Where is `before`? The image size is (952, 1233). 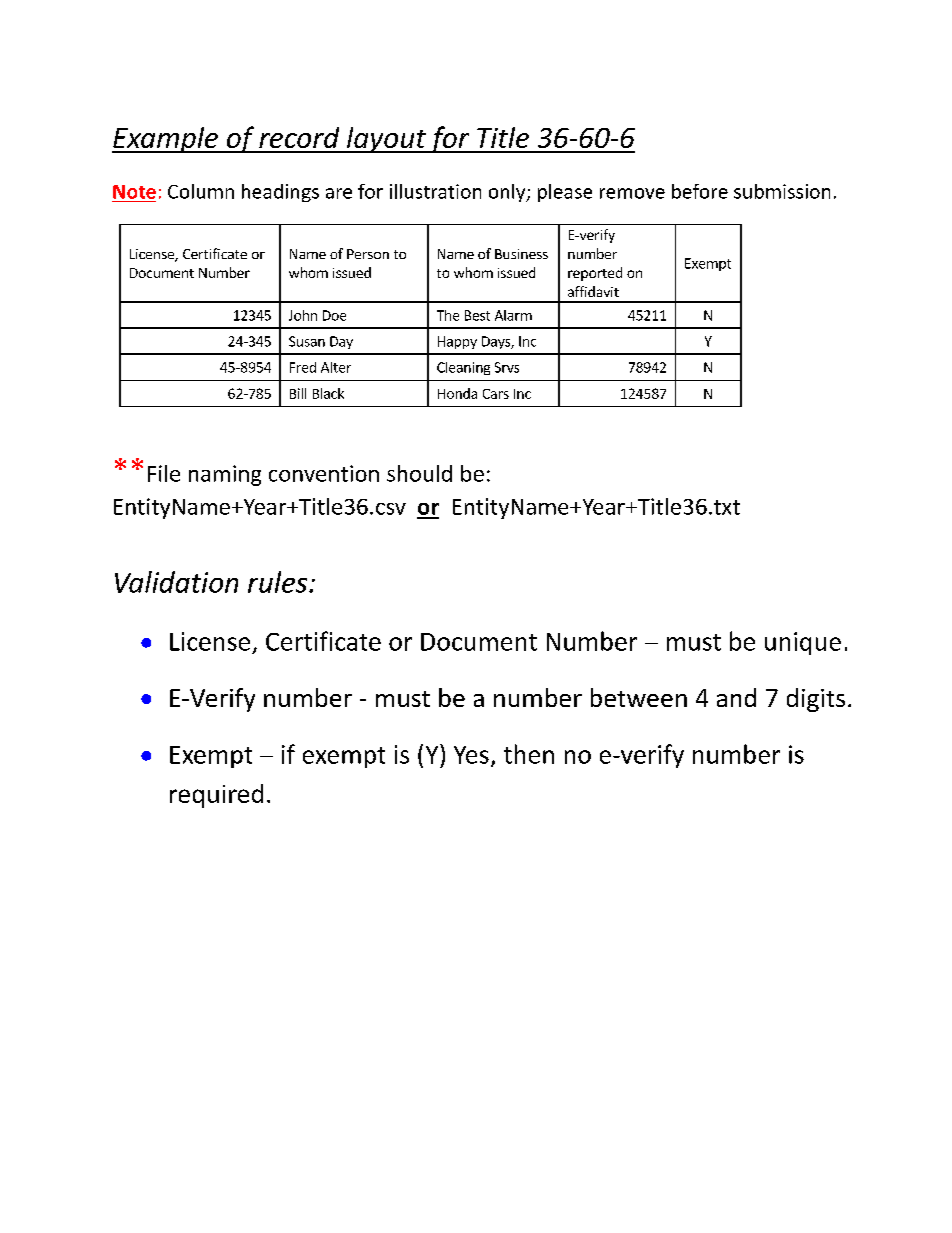
before is located at coordinates (700, 191).
